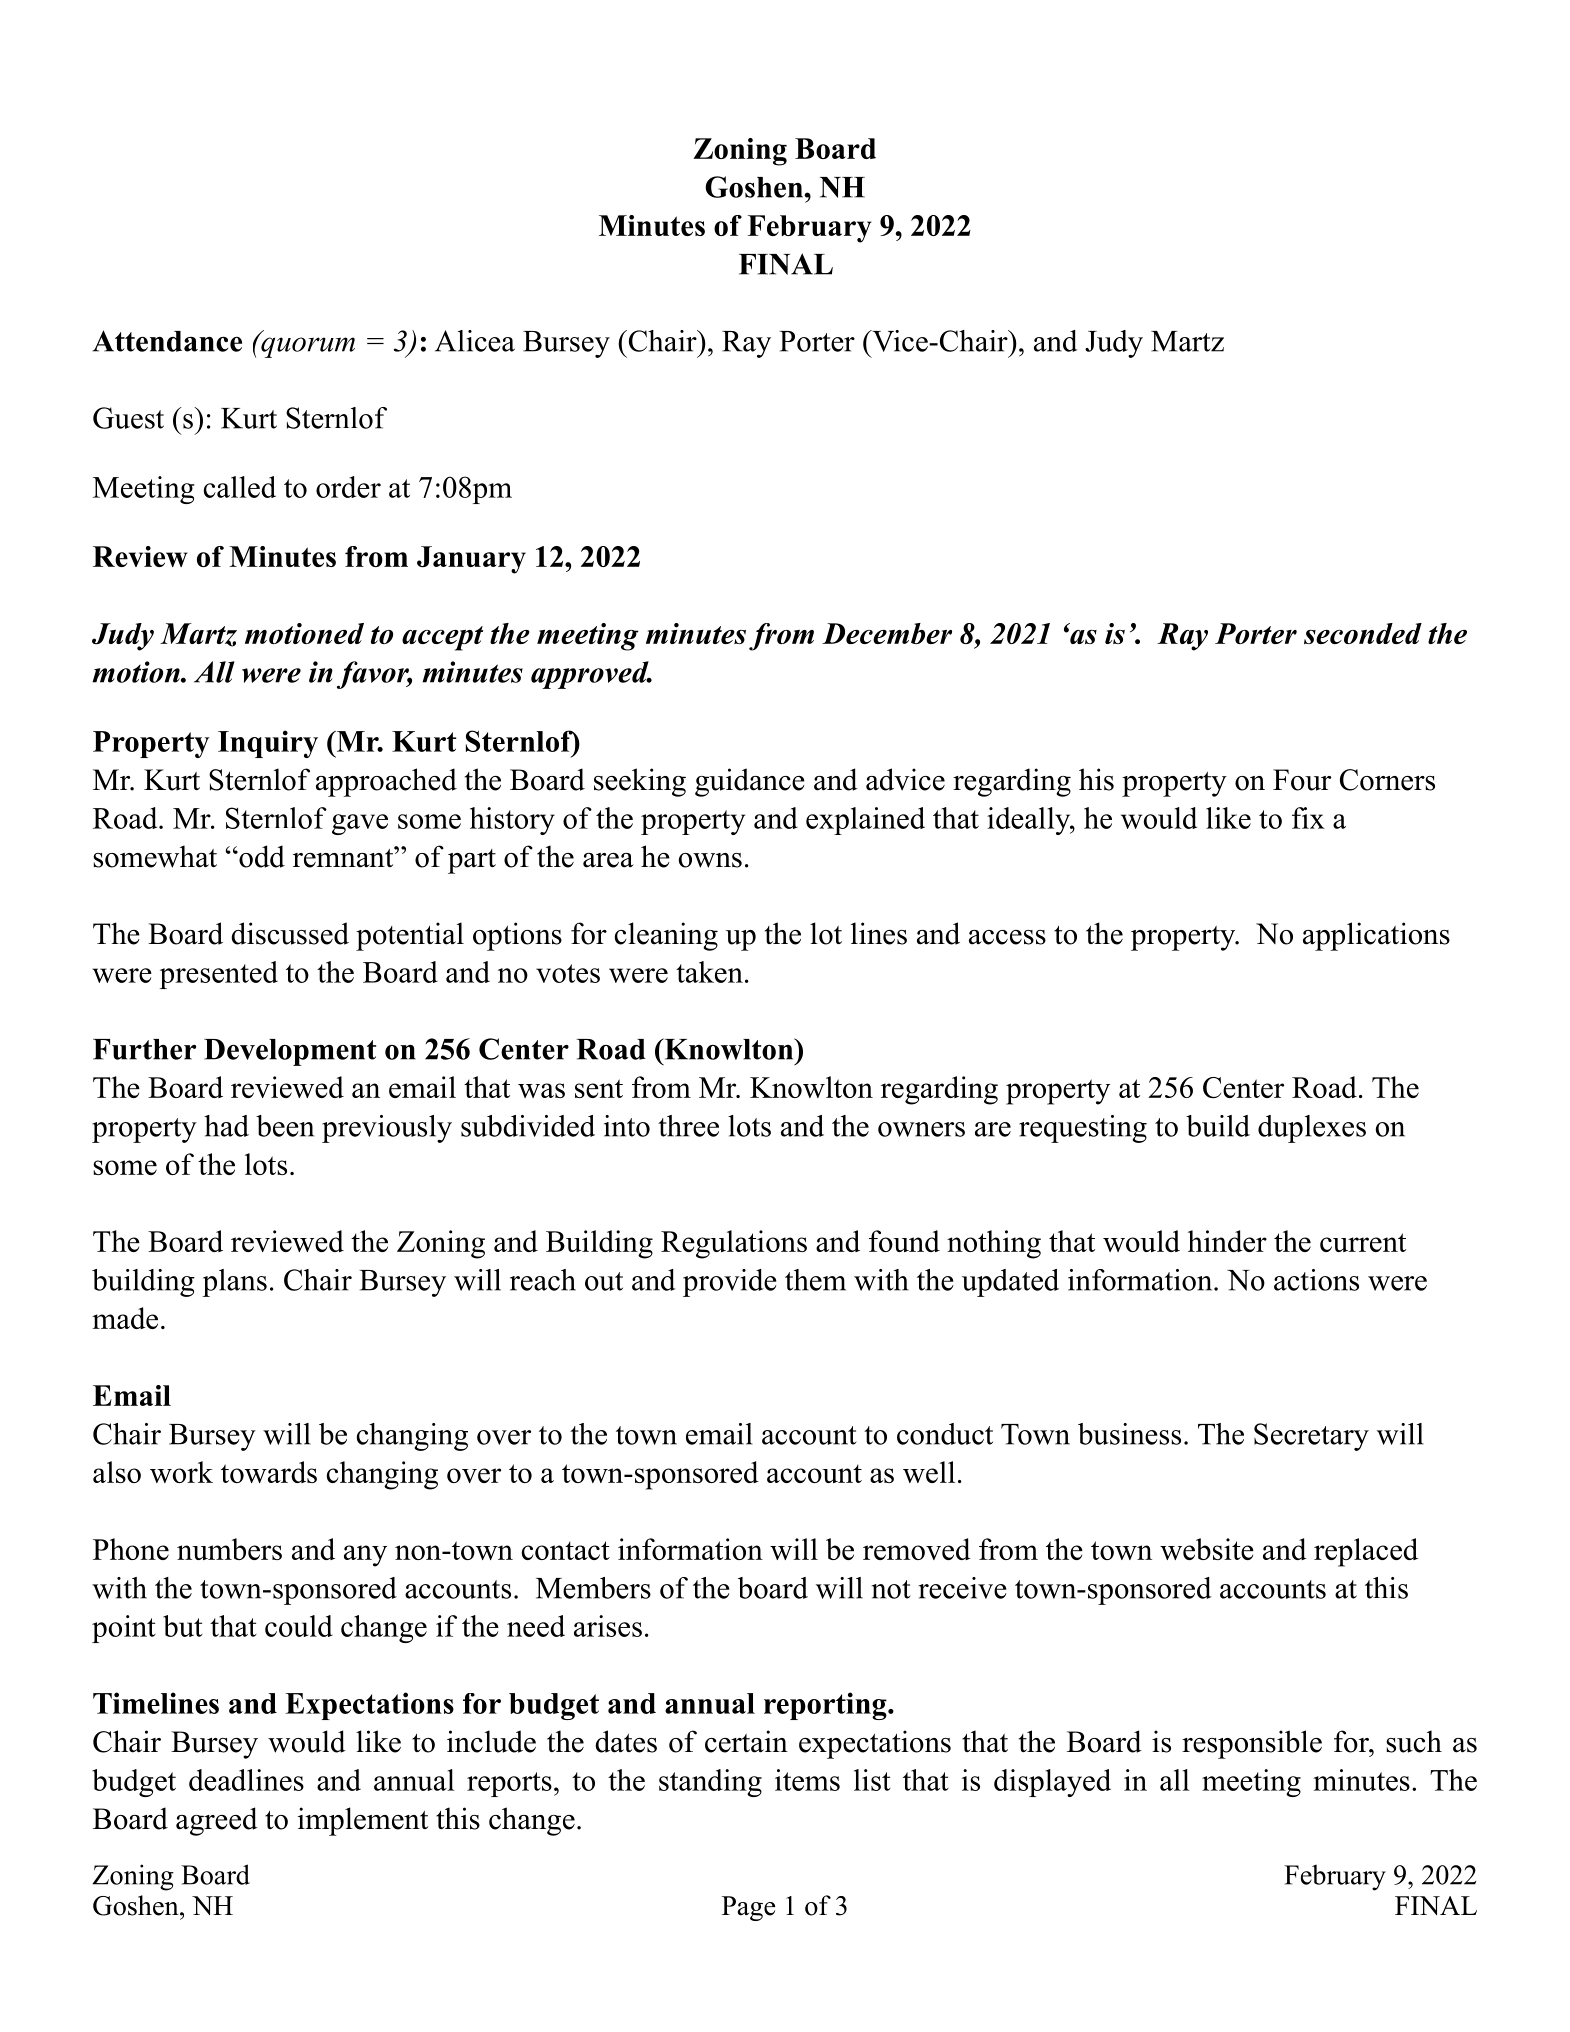 This page has height=2032, width=1570. I want to click on owns, so click(710, 860).
